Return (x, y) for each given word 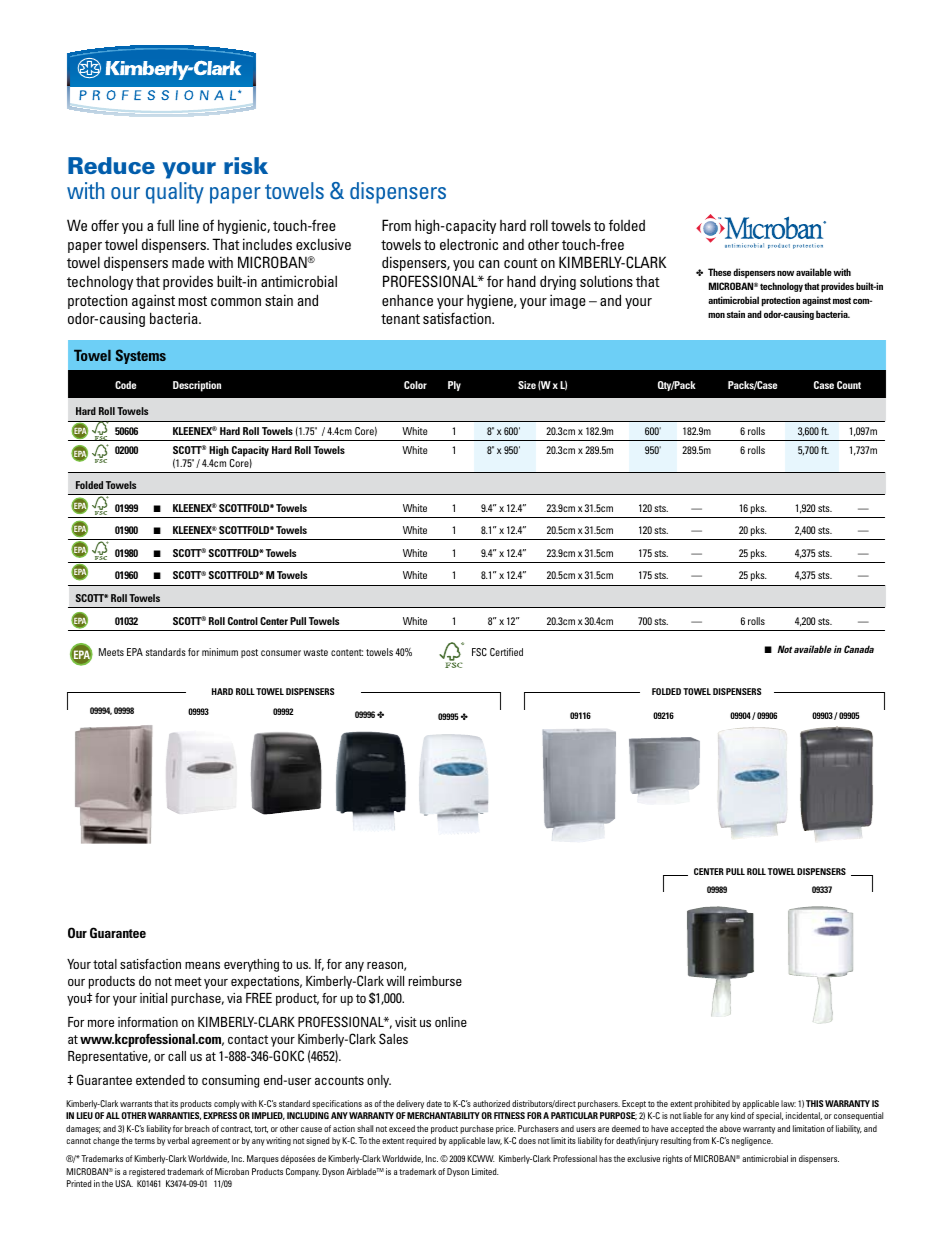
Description (197, 386)
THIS (814, 1103)
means (202, 965)
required (421, 1141)
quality (175, 193)
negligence (752, 1141)
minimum (220, 652)
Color (415, 385)
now (785, 273)
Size (527, 385)
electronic (469, 244)
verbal (178, 1140)
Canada (859, 649)
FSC (479, 652)
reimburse (435, 981)
